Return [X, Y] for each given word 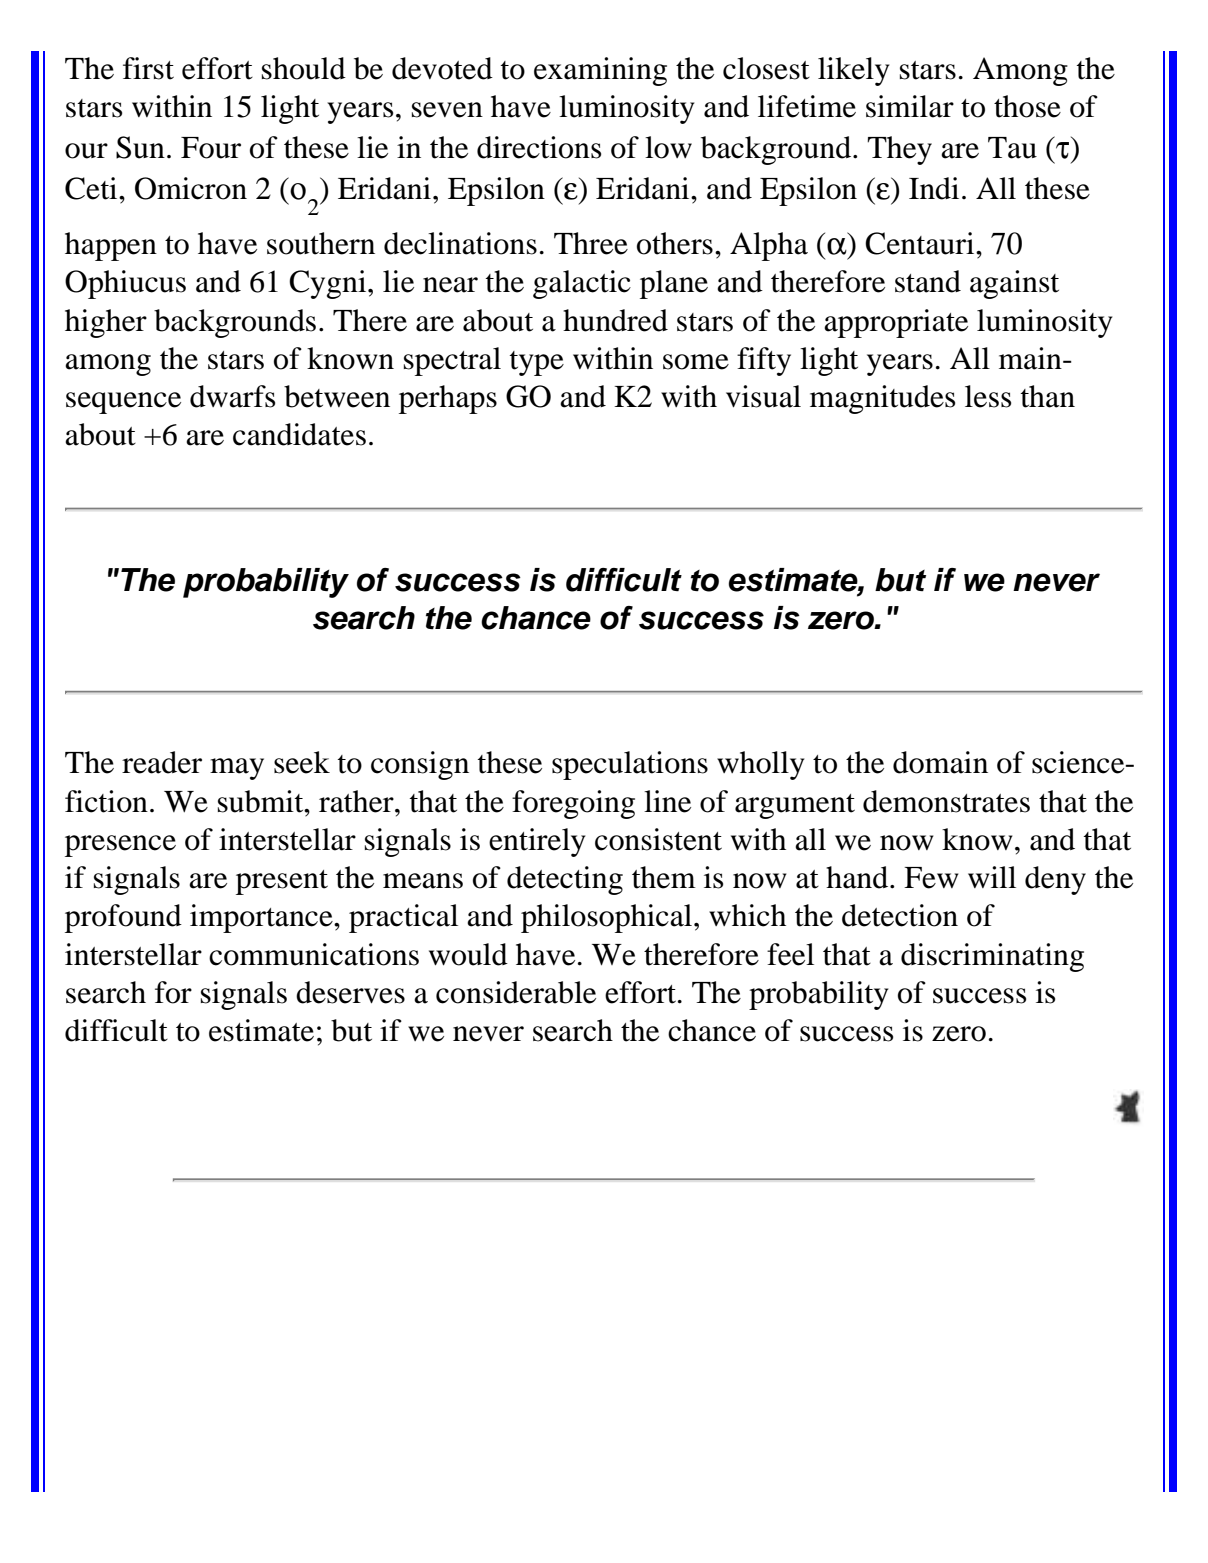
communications [314, 954]
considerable [516, 992]
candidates [299, 434]
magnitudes [882, 399]
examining [600, 71]
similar [910, 106]
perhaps [448, 399]
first [148, 68]
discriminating [992, 957]
